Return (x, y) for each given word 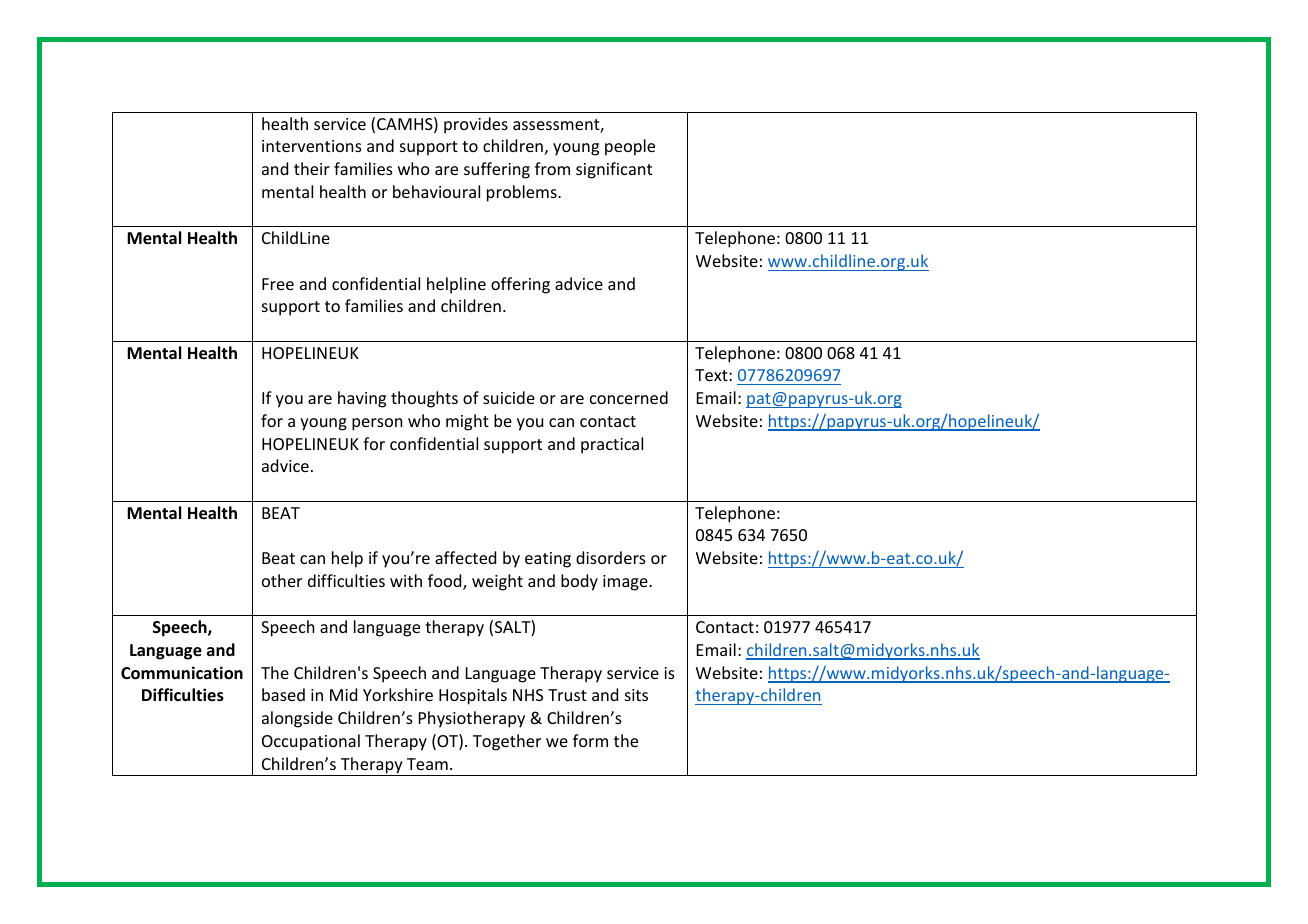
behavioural (436, 191)
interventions (312, 146)
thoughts (424, 399)
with (406, 580)
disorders (611, 557)
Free (278, 284)
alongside (297, 719)
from (552, 168)
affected (465, 557)
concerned (629, 397)
